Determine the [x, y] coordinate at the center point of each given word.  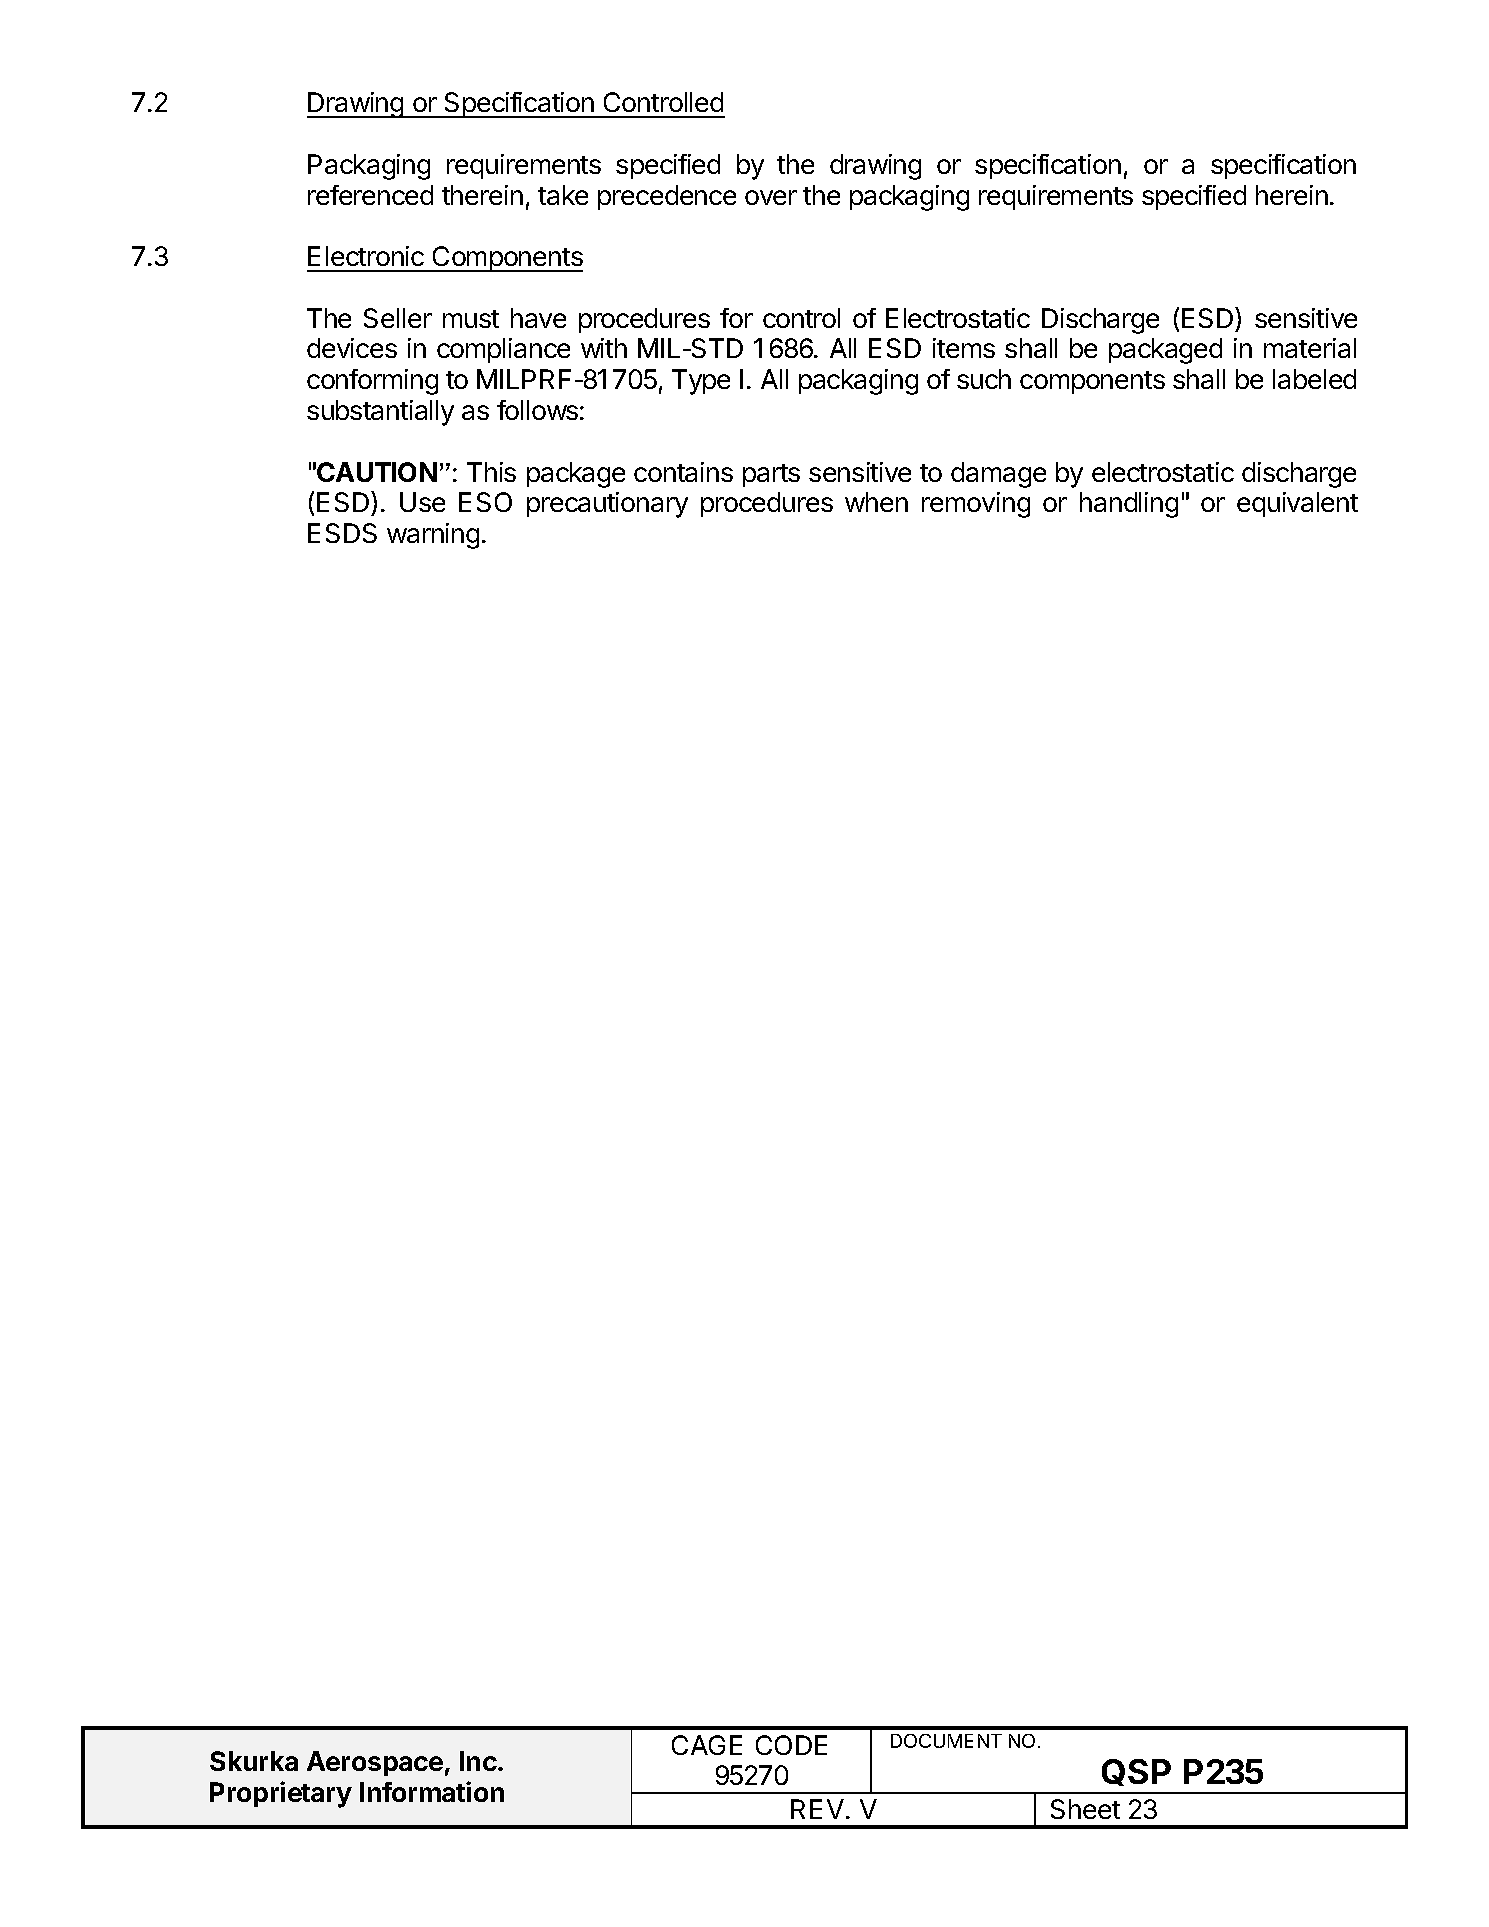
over [771, 197]
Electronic [366, 256]
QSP [1136, 1772]
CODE [791, 1745]
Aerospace [375, 1763]
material [1310, 348]
